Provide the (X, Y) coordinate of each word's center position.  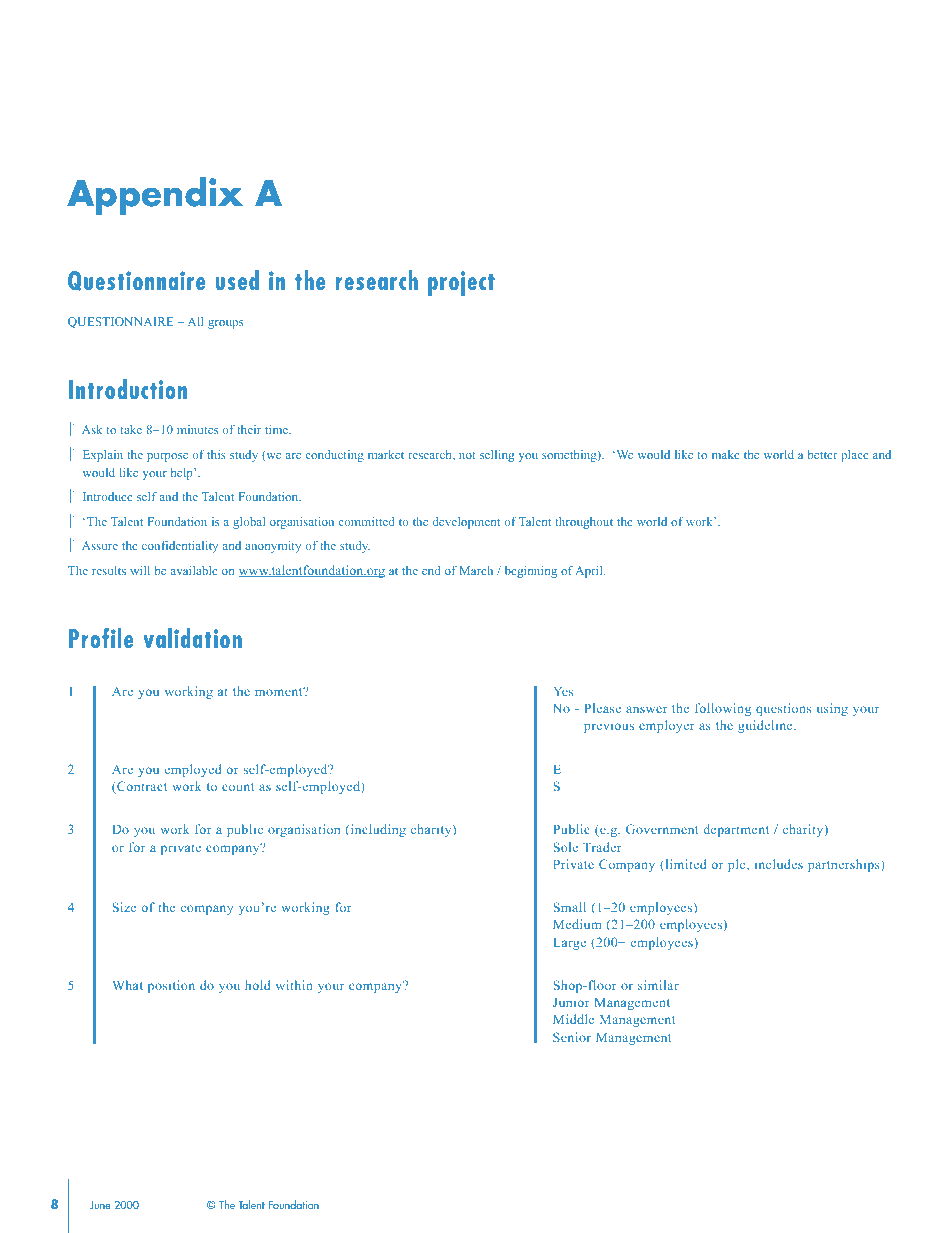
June (100, 1205)
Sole (566, 847)
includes (779, 864)
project (461, 283)
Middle (573, 1019)
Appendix (155, 196)
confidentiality (180, 547)
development (466, 523)
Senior (572, 1037)
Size (124, 907)
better (823, 454)
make (726, 454)
